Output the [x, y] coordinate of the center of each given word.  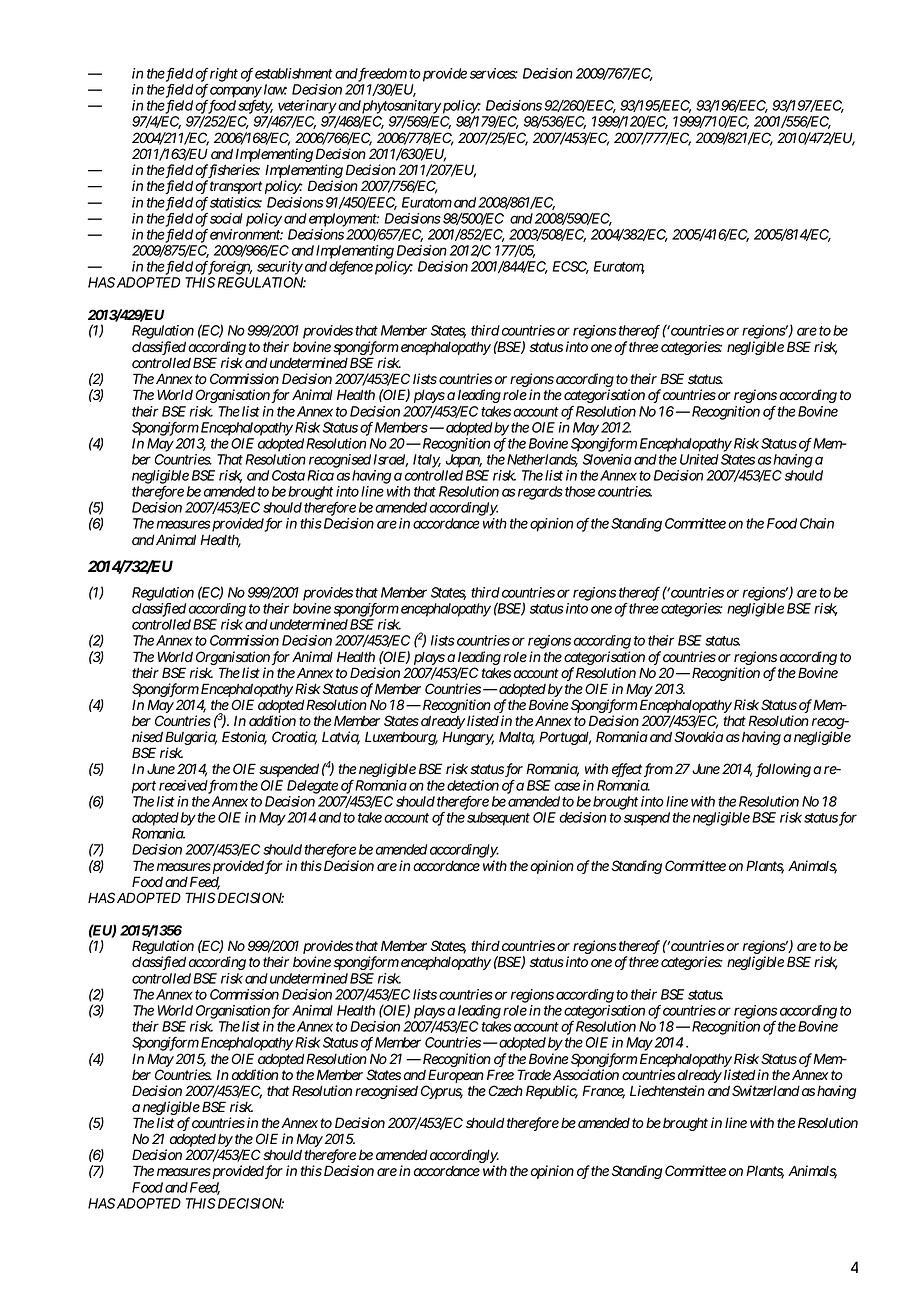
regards [540, 493]
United [699, 459]
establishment [294, 73]
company [236, 92]
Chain [817, 523]
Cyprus [442, 1092]
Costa [288, 475]
